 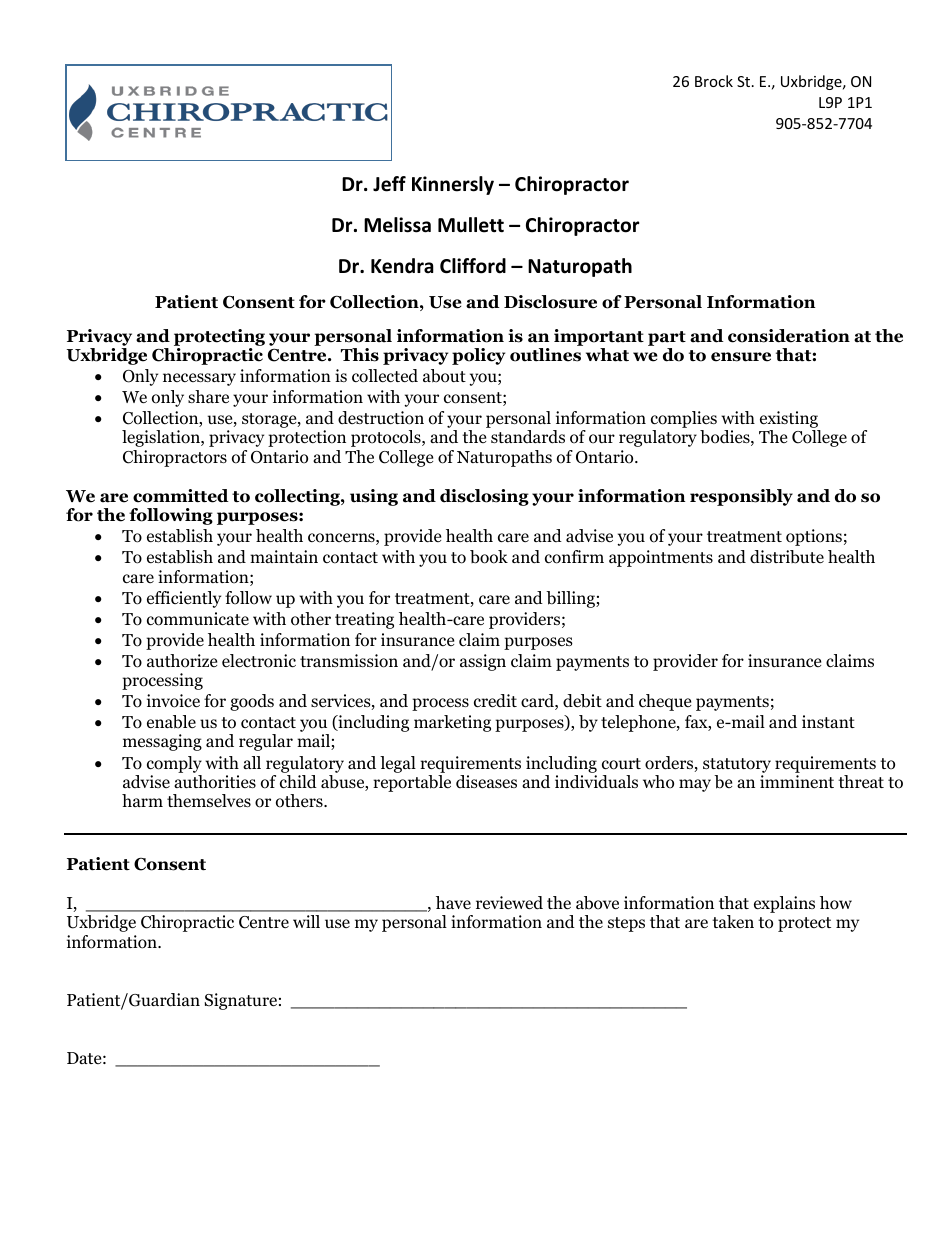 What do you see at coordinates (484, 497) in the screenshot?
I see `disclosing` at bounding box center [484, 497].
